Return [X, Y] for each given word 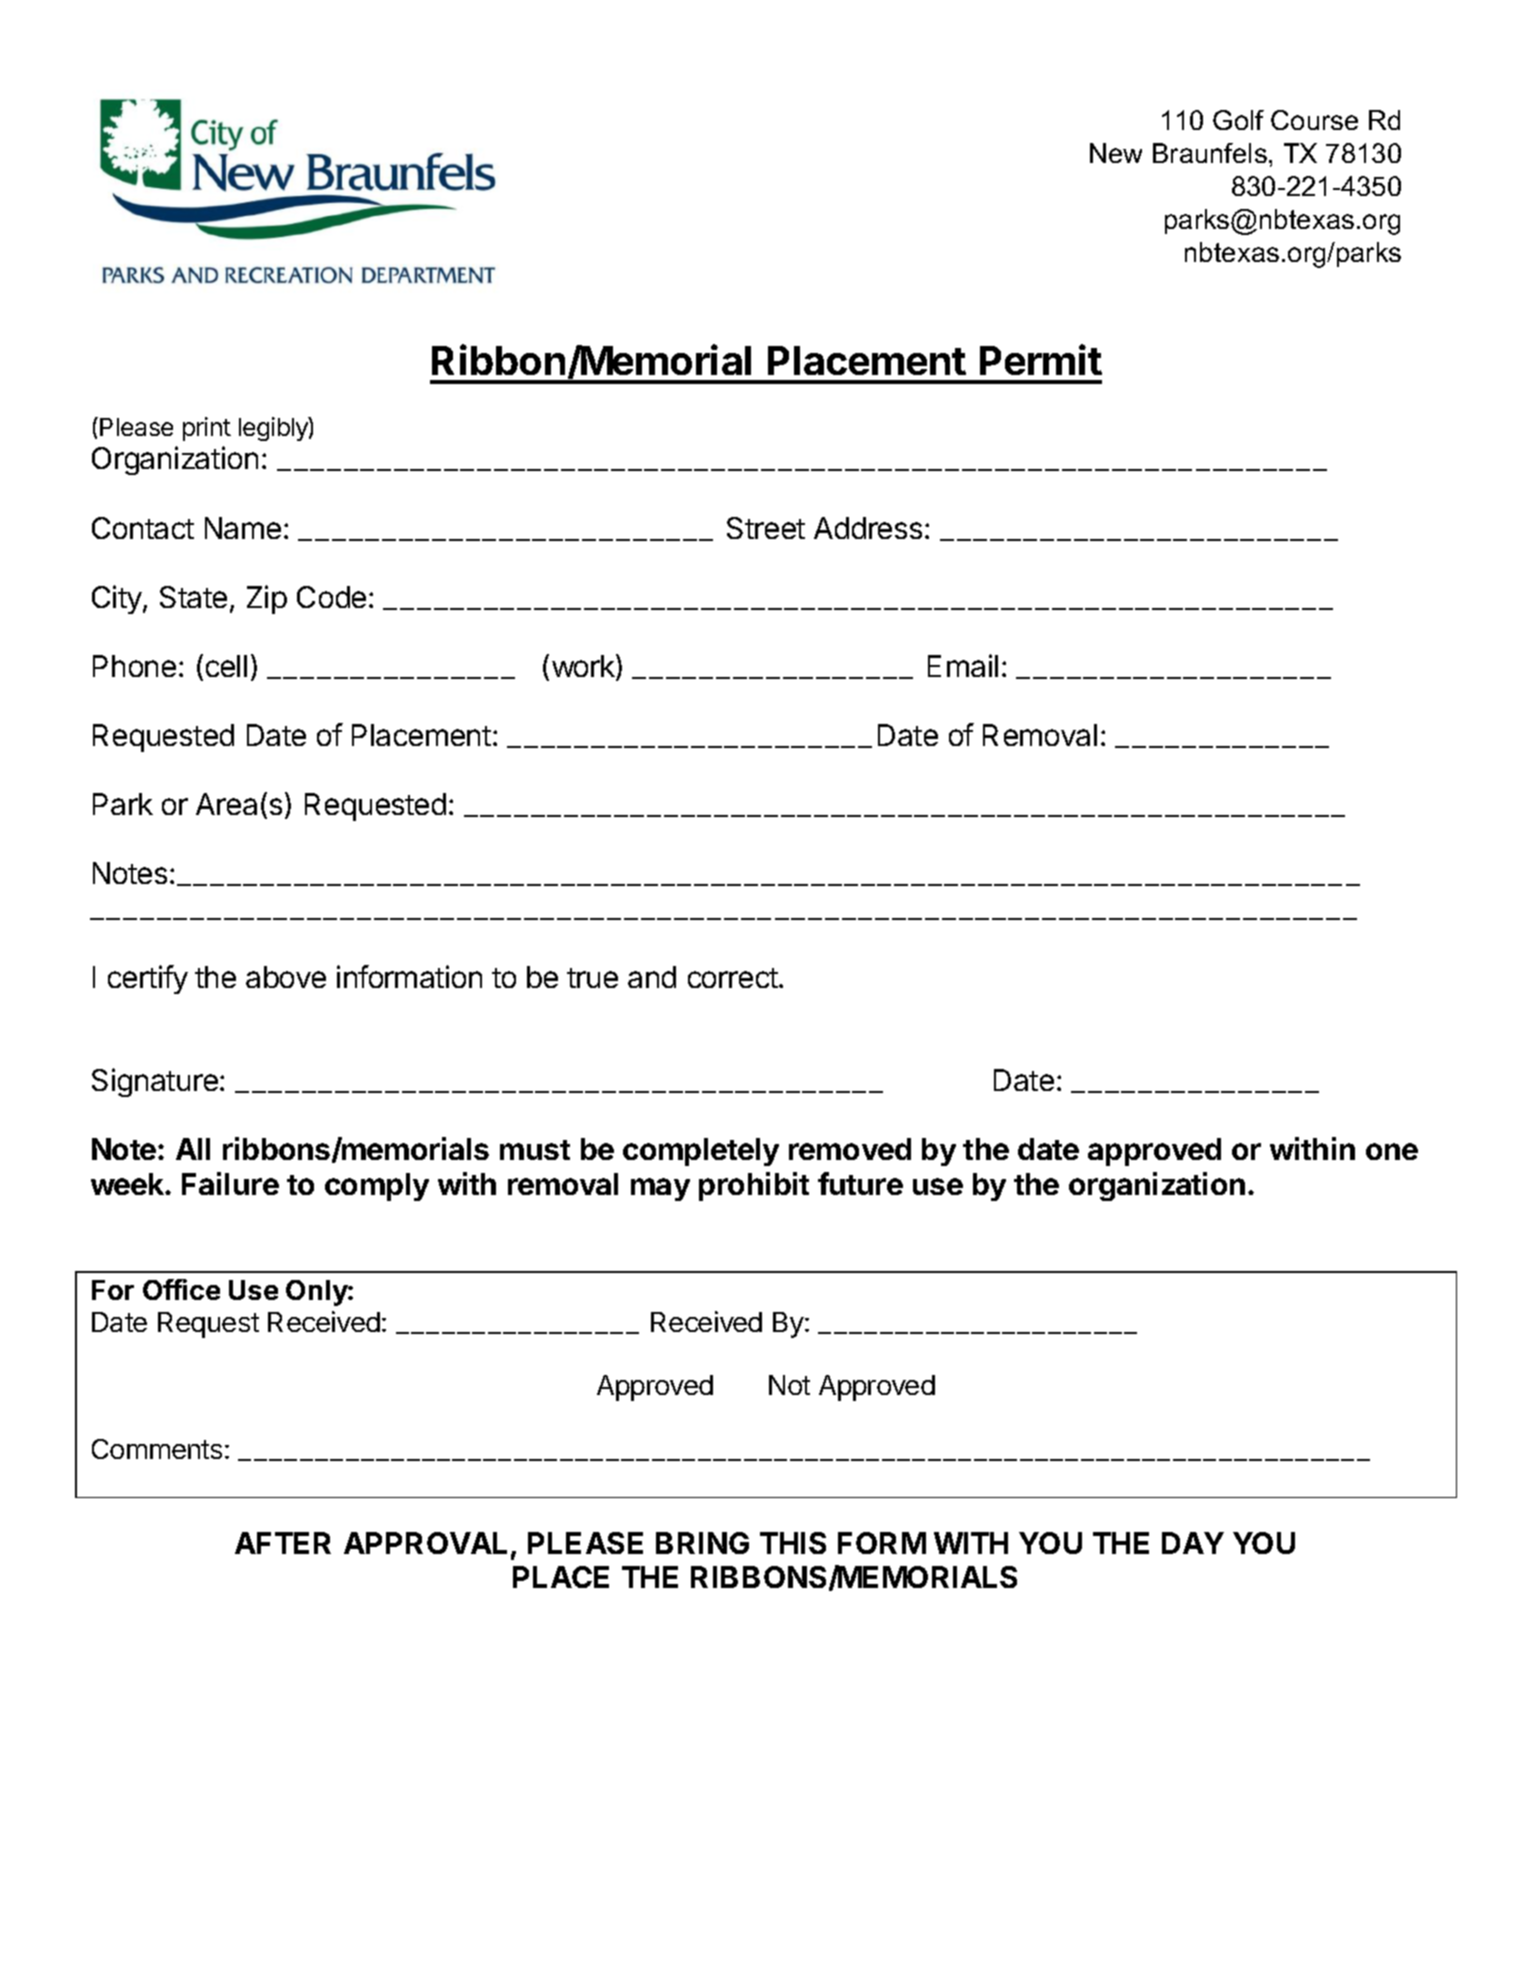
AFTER [283, 1543]
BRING [702, 1543]
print [207, 429]
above [286, 977]
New [1116, 153]
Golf [1238, 120]
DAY [1193, 1543]
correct [733, 978]
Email [963, 665]
